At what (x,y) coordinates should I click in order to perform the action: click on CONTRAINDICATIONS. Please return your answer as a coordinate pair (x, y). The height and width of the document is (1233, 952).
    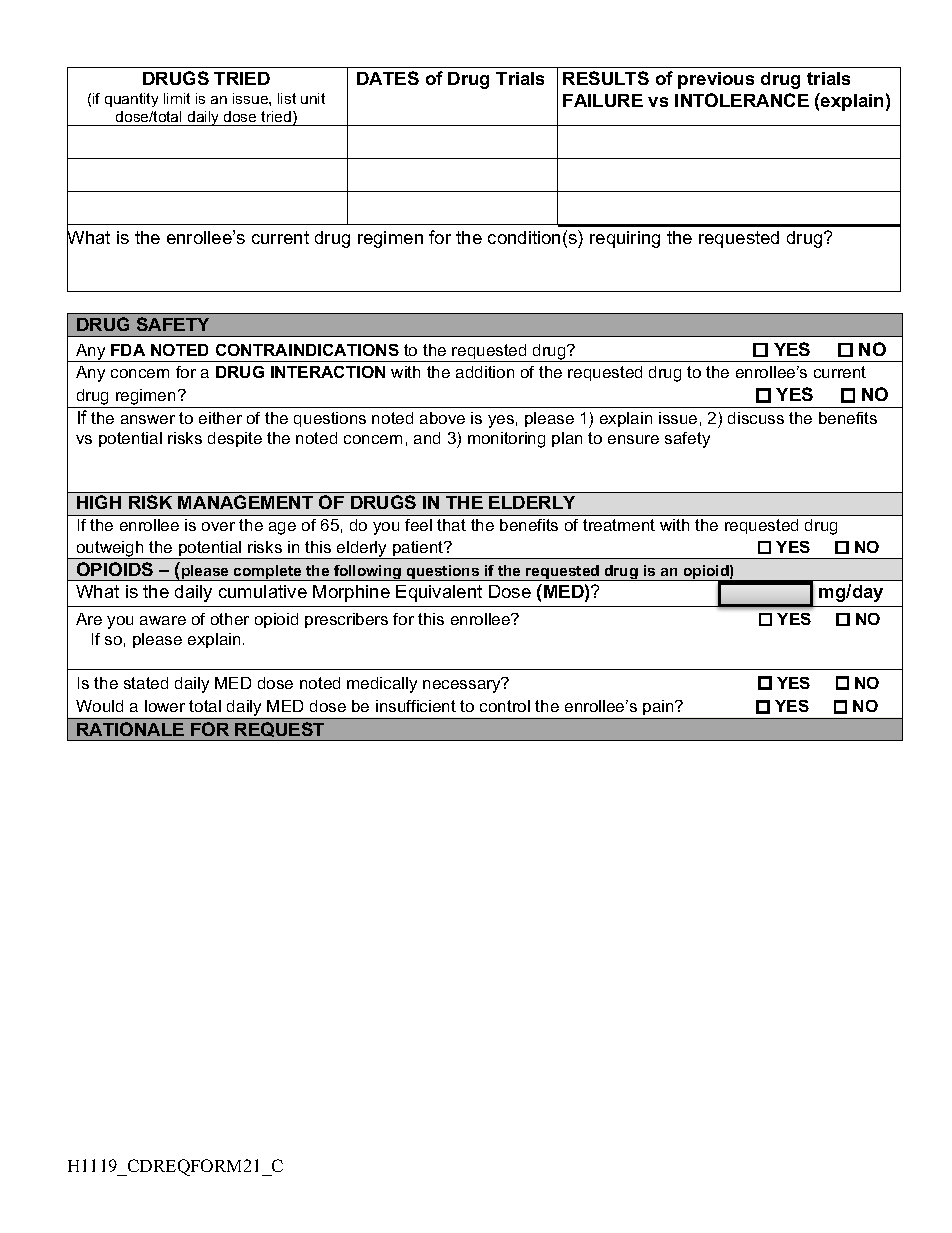
    Looking at the image, I should click on (307, 350).
